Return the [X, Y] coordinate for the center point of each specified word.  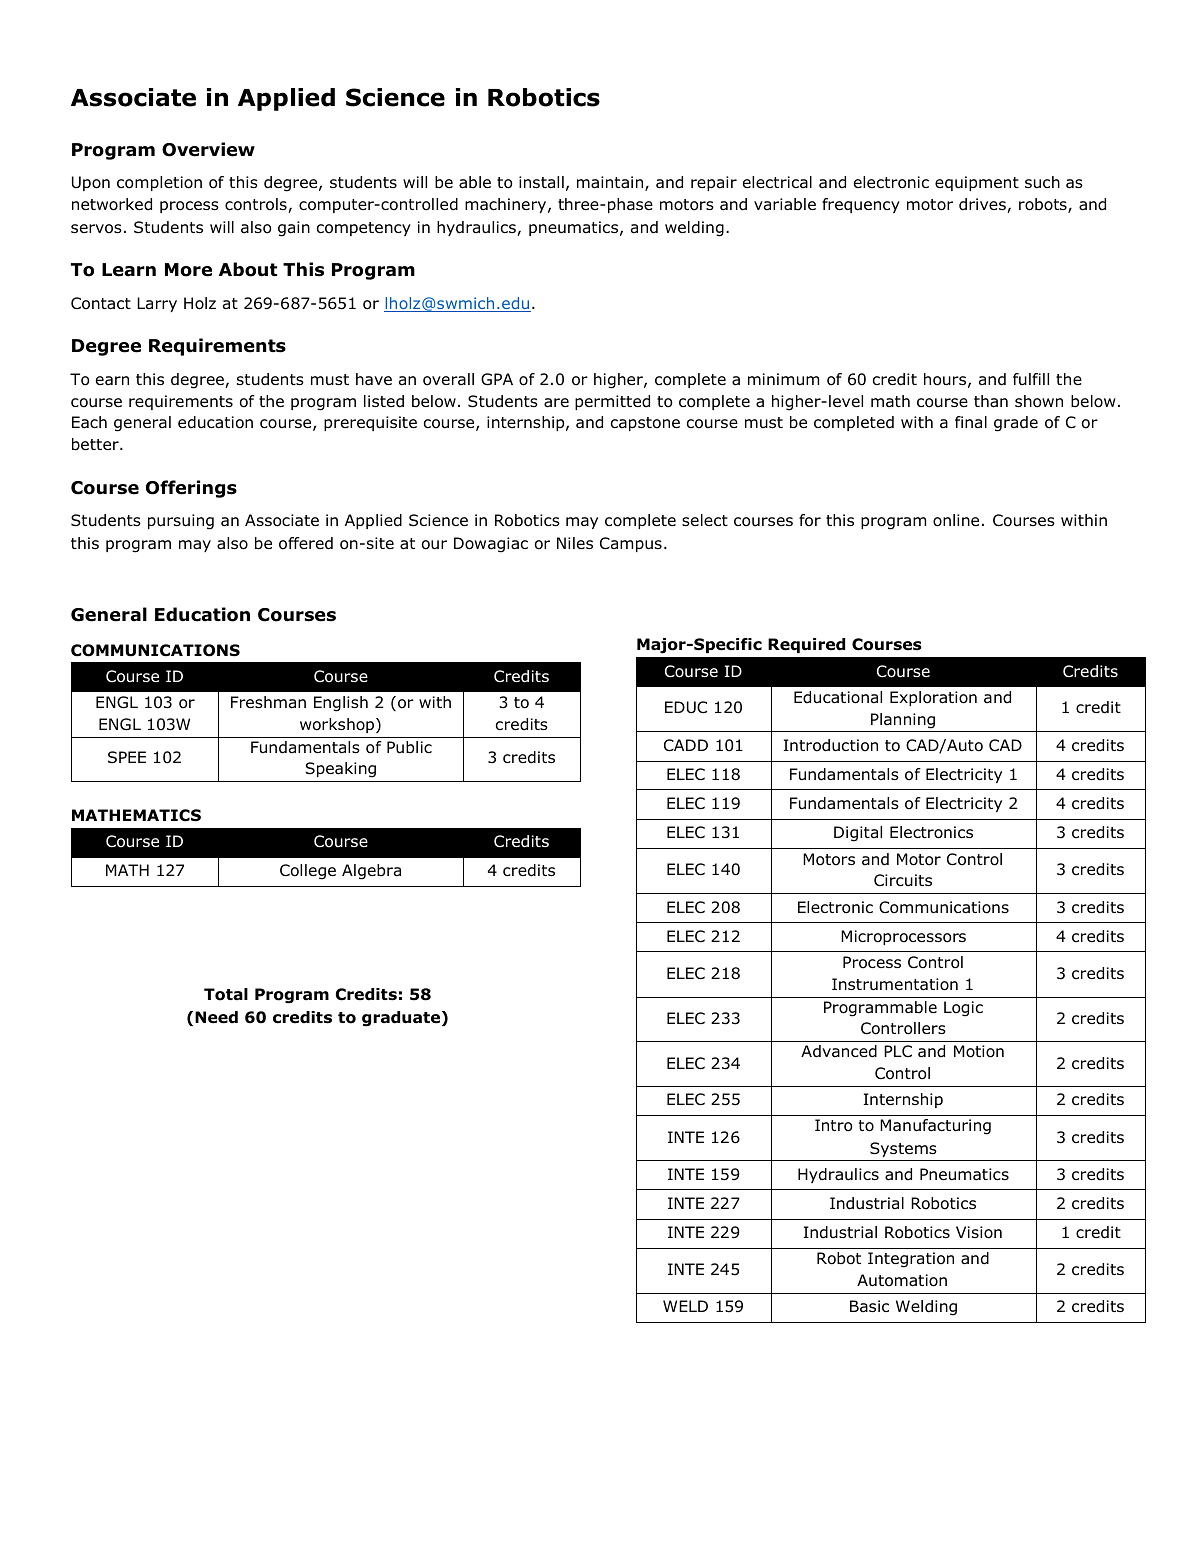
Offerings [191, 489]
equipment [977, 183]
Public [409, 747]
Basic [869, 1306]
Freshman [268, 702]
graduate [402, 1019]
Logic [963, 1009]
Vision [979, 1232]
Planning [903, 721]
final [971, 422]
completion [159, 183]
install [541, 182]
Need [216, 1017]
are [556, 403]
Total [226, 994]
